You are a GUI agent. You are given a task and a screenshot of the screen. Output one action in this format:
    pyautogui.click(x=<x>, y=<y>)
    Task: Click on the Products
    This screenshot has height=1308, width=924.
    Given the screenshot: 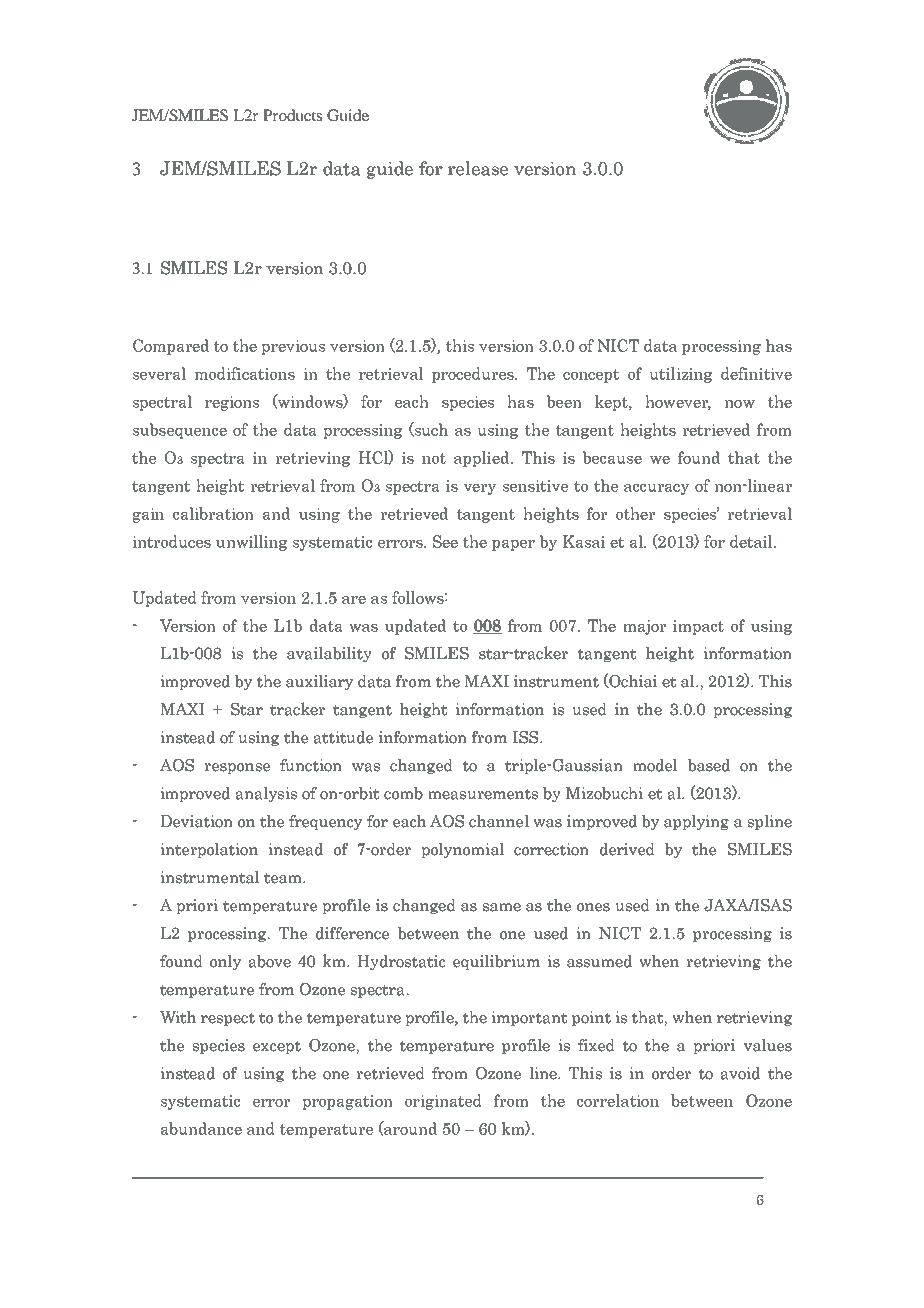 What is the action you would take?
    pyautogui.click(x=292, y=115)
